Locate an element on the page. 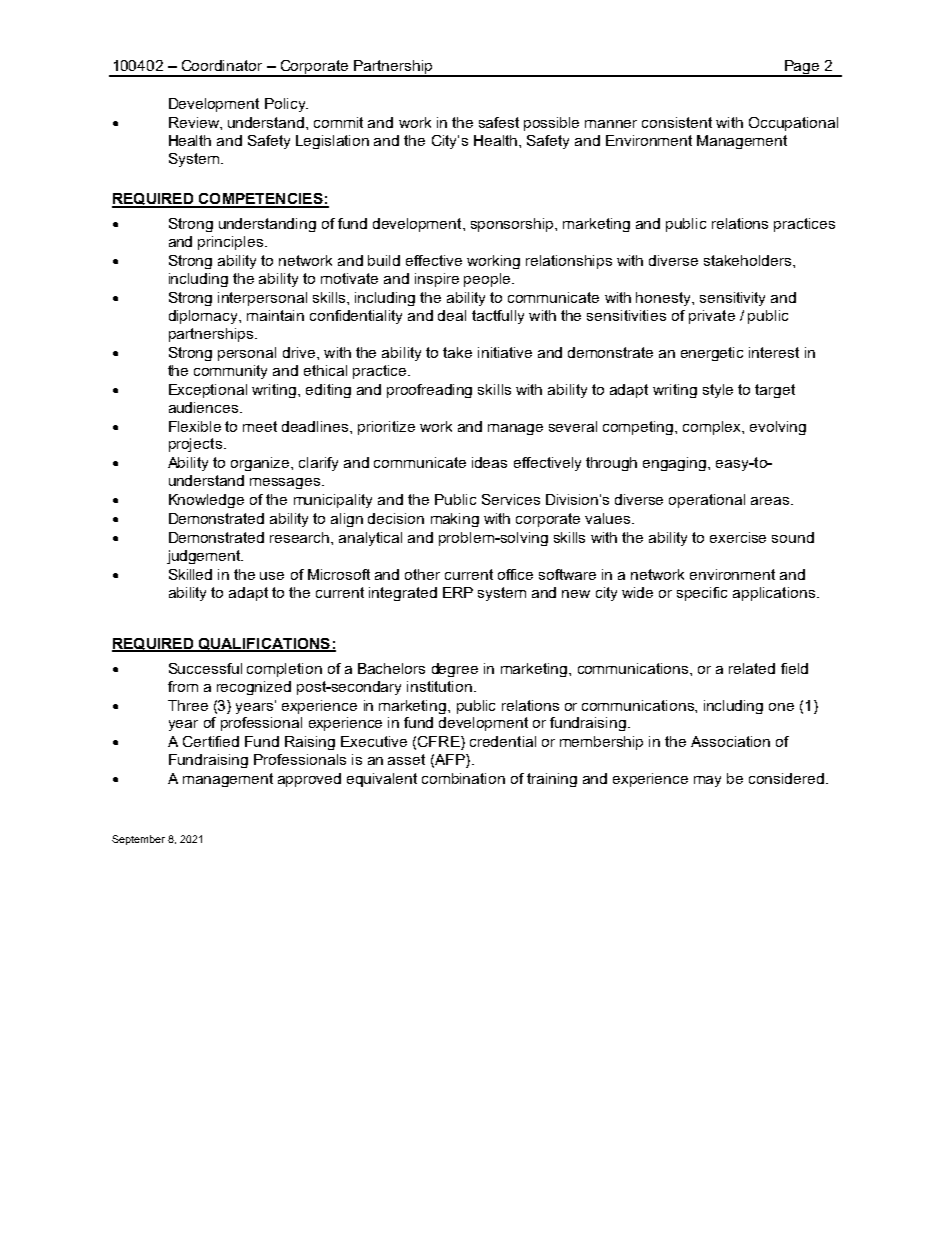 The height and width of the document is (1233, 952). sensitivity is located at coordinates (732, 299).
